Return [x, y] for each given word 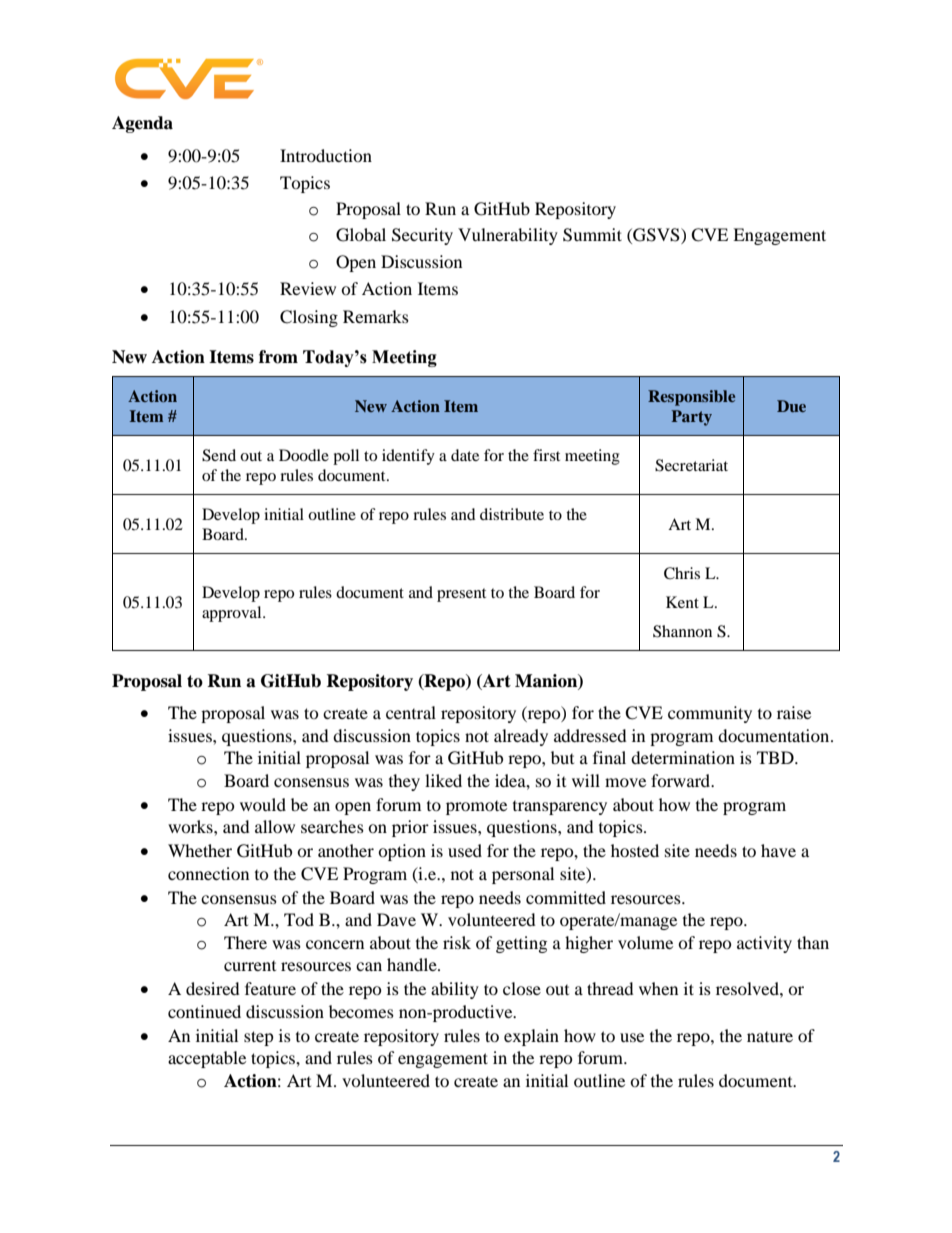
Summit [592, 235]
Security [422, 236]
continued [204, 1011]
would [263, 804]
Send [219, 455]
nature [770, 1037]
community [710, 714]
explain [531, 1037]
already [521, 737]
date [465, 455]
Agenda [142, 124]
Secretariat [691, 465]
